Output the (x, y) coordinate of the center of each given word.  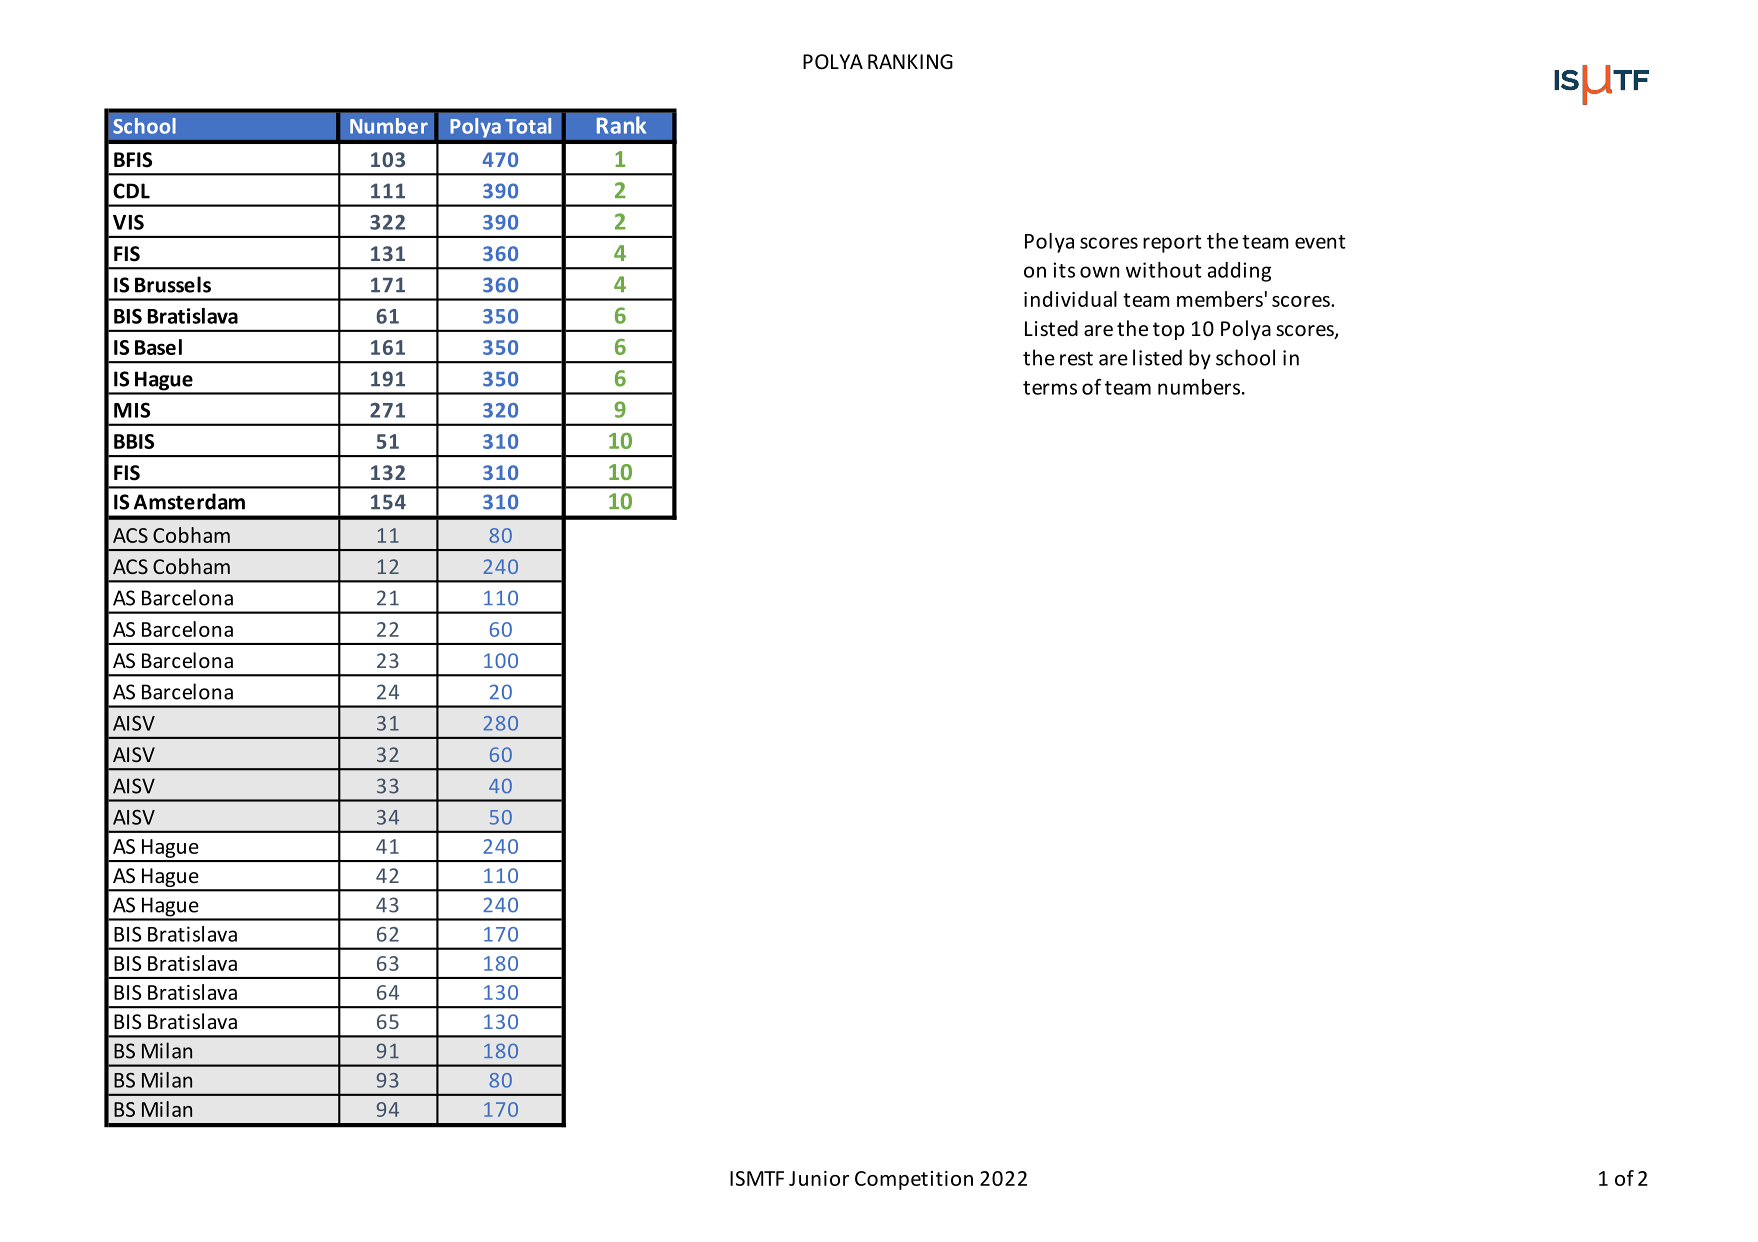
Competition (914, 1180)
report (1172, 244)
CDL (131, 191)
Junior (819, 1178)
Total (528, 126)
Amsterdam (189, 501)
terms (1050, 388)
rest (1076, 359)
